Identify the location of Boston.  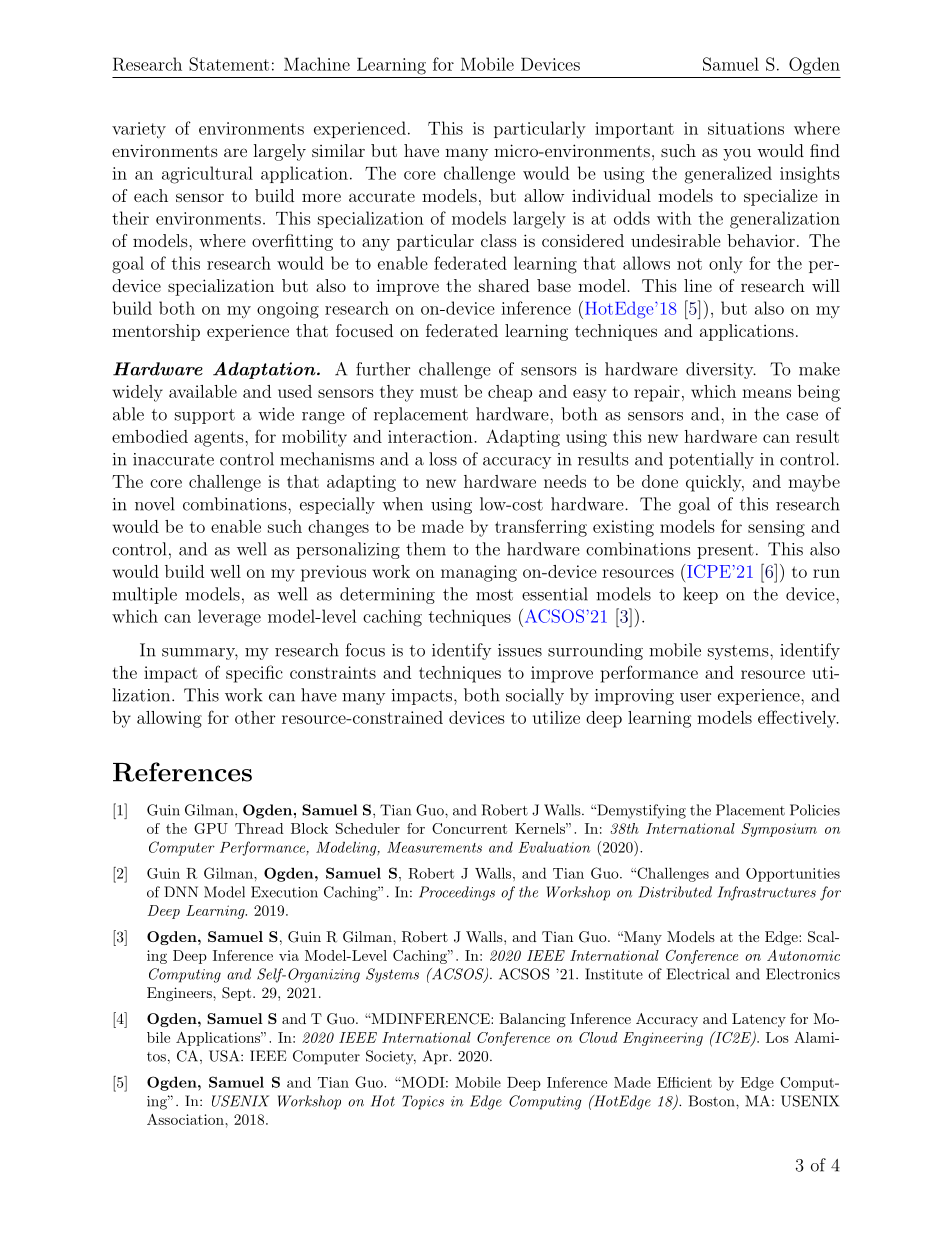
(713, 1101).
